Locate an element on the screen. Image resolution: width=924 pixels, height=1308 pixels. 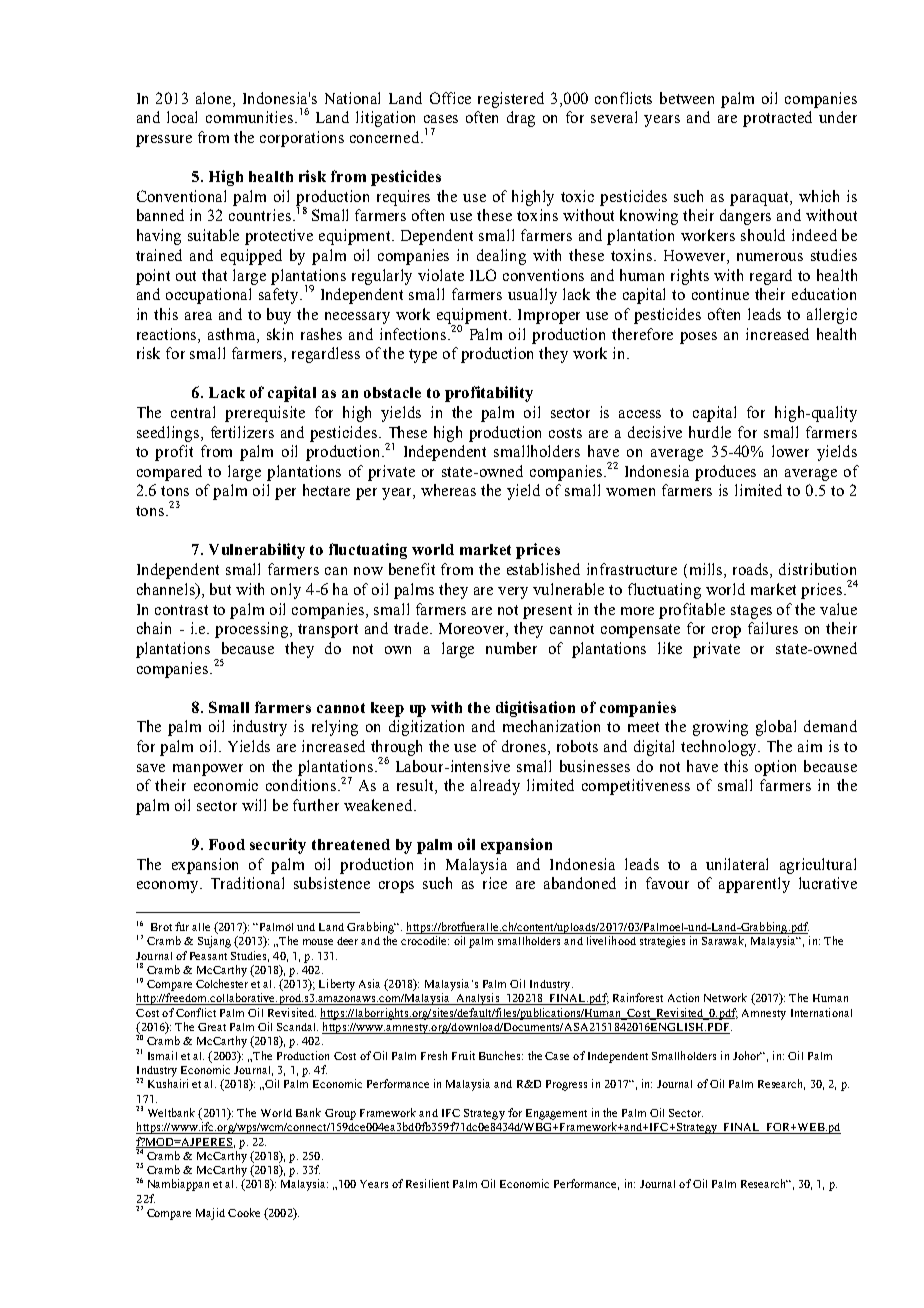
protracted is located at coordinates (777, 119).
